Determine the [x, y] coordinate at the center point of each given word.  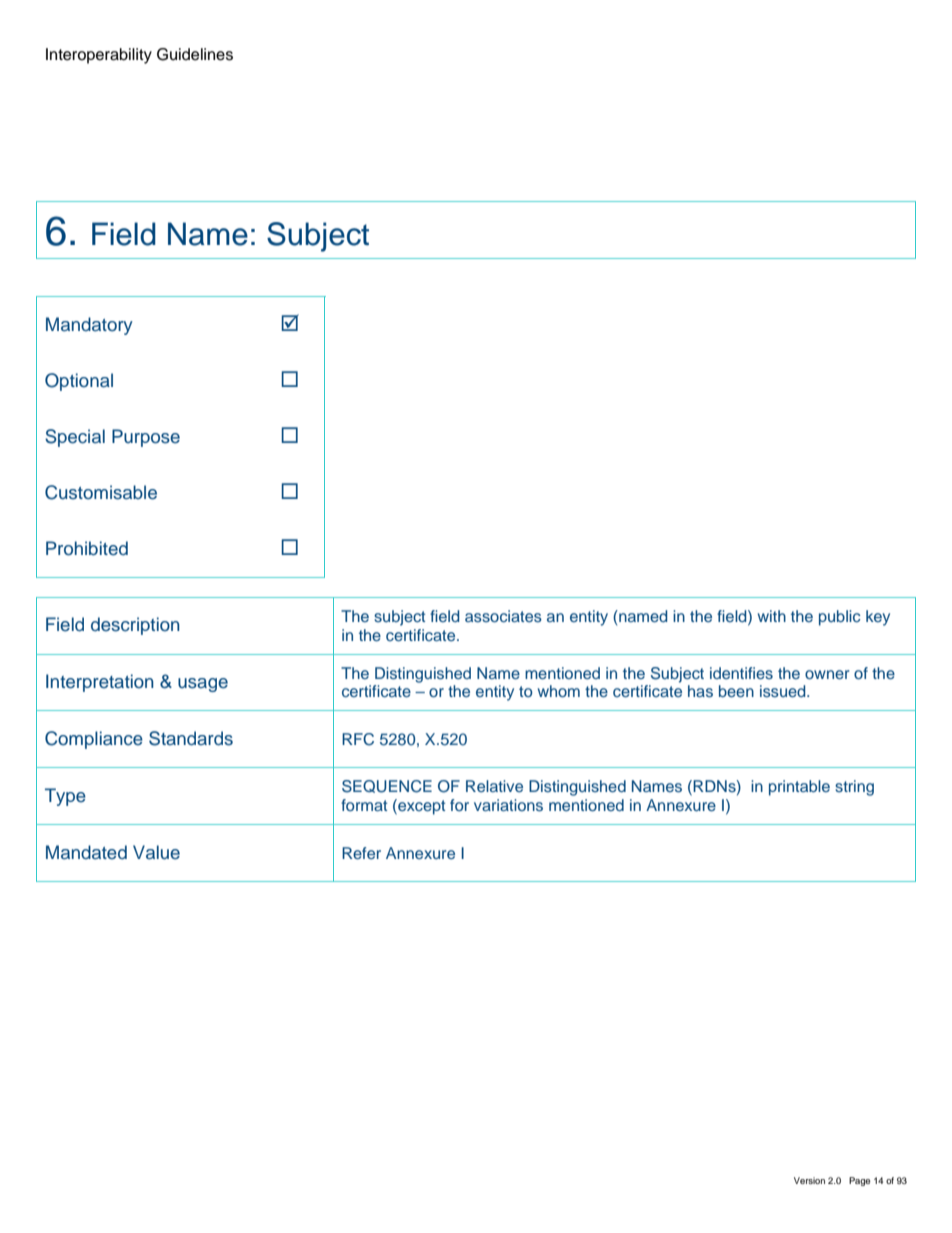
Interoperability [99, 56]
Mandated [86, 852]
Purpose [146, 438]
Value [156, 852]
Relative [494, 786]
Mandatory [89, 326]
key [878, 618]
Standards [191, 738]
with [772, 616]
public [840, 618]
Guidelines [195, 54]
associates [503, 616]
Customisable [101, 492]
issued [784, 691]
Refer [361, 853]
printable [799, 788]
